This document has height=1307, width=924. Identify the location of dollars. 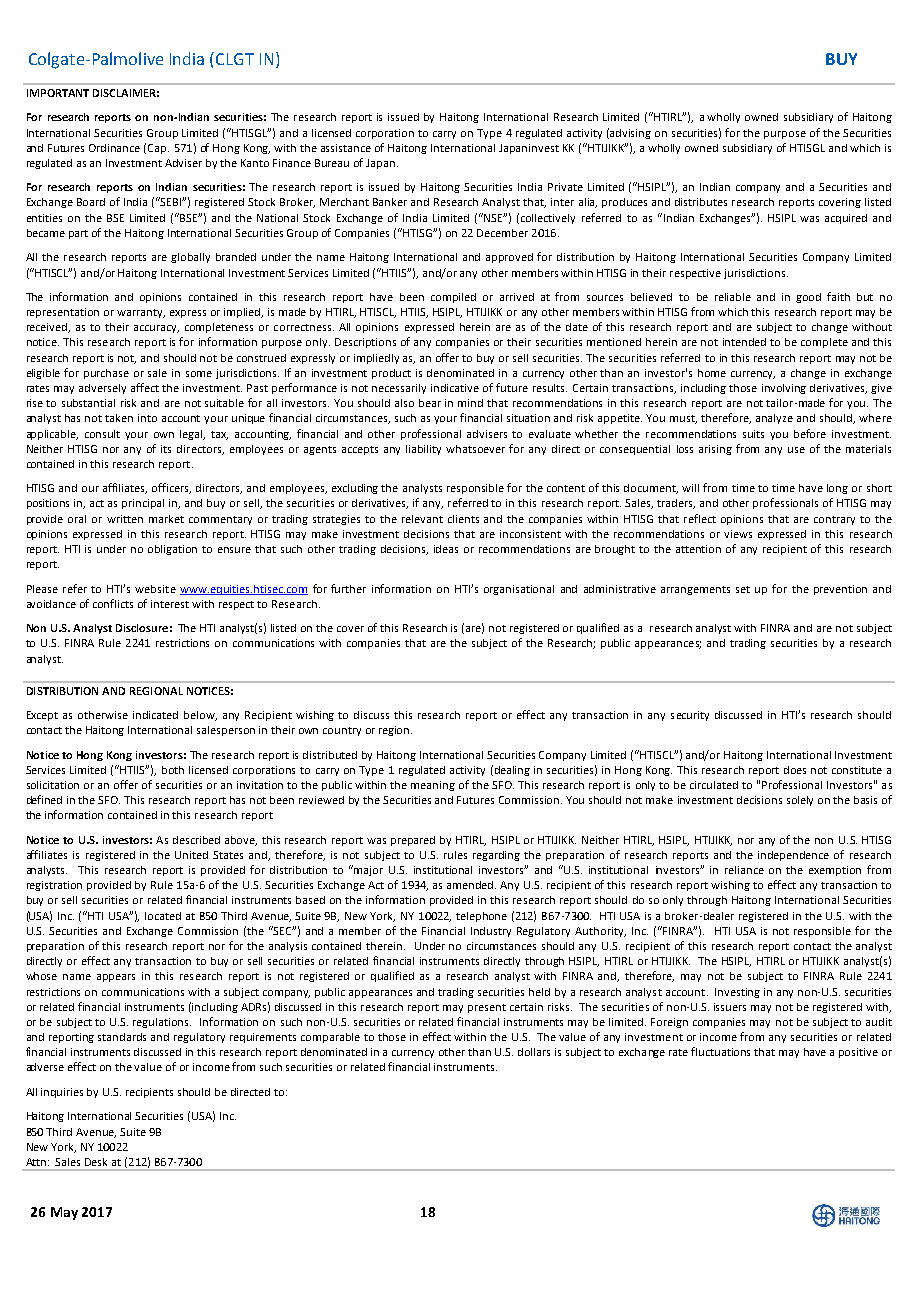
(534, 1052).
